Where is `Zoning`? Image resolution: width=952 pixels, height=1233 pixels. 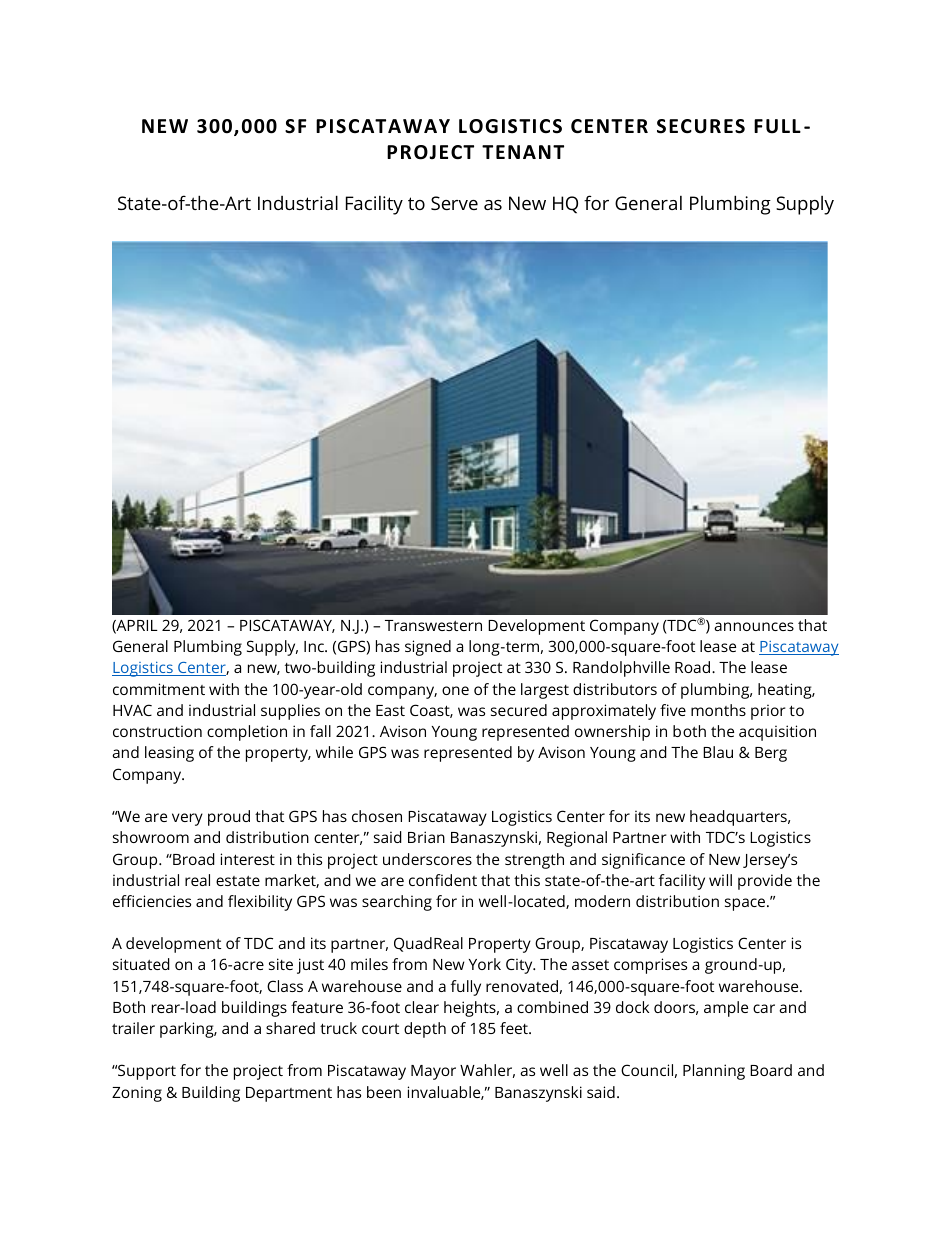
Zoning is located at coordinates (137, 1094).
